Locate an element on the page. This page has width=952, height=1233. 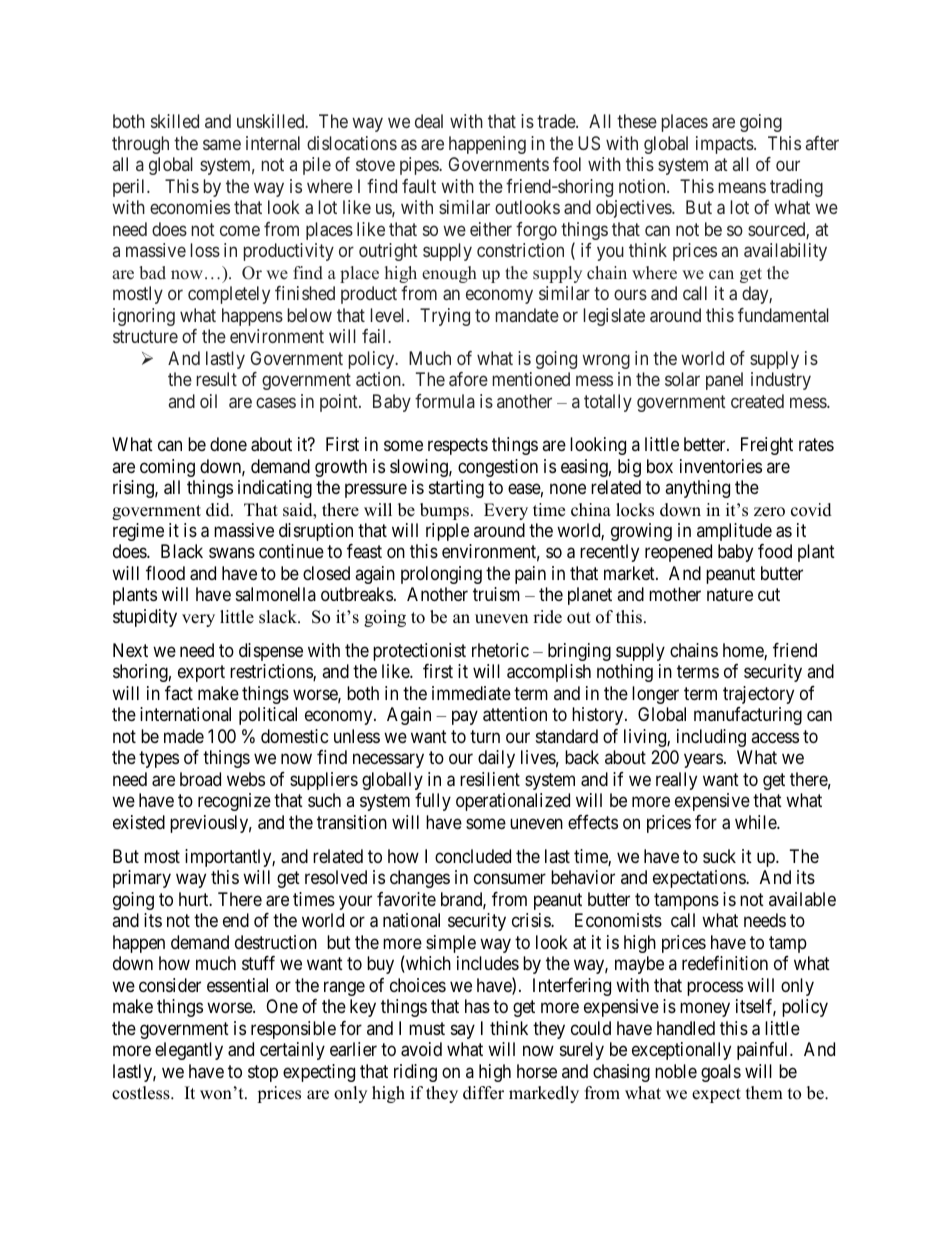
same is located at coordinates (222, 144).
